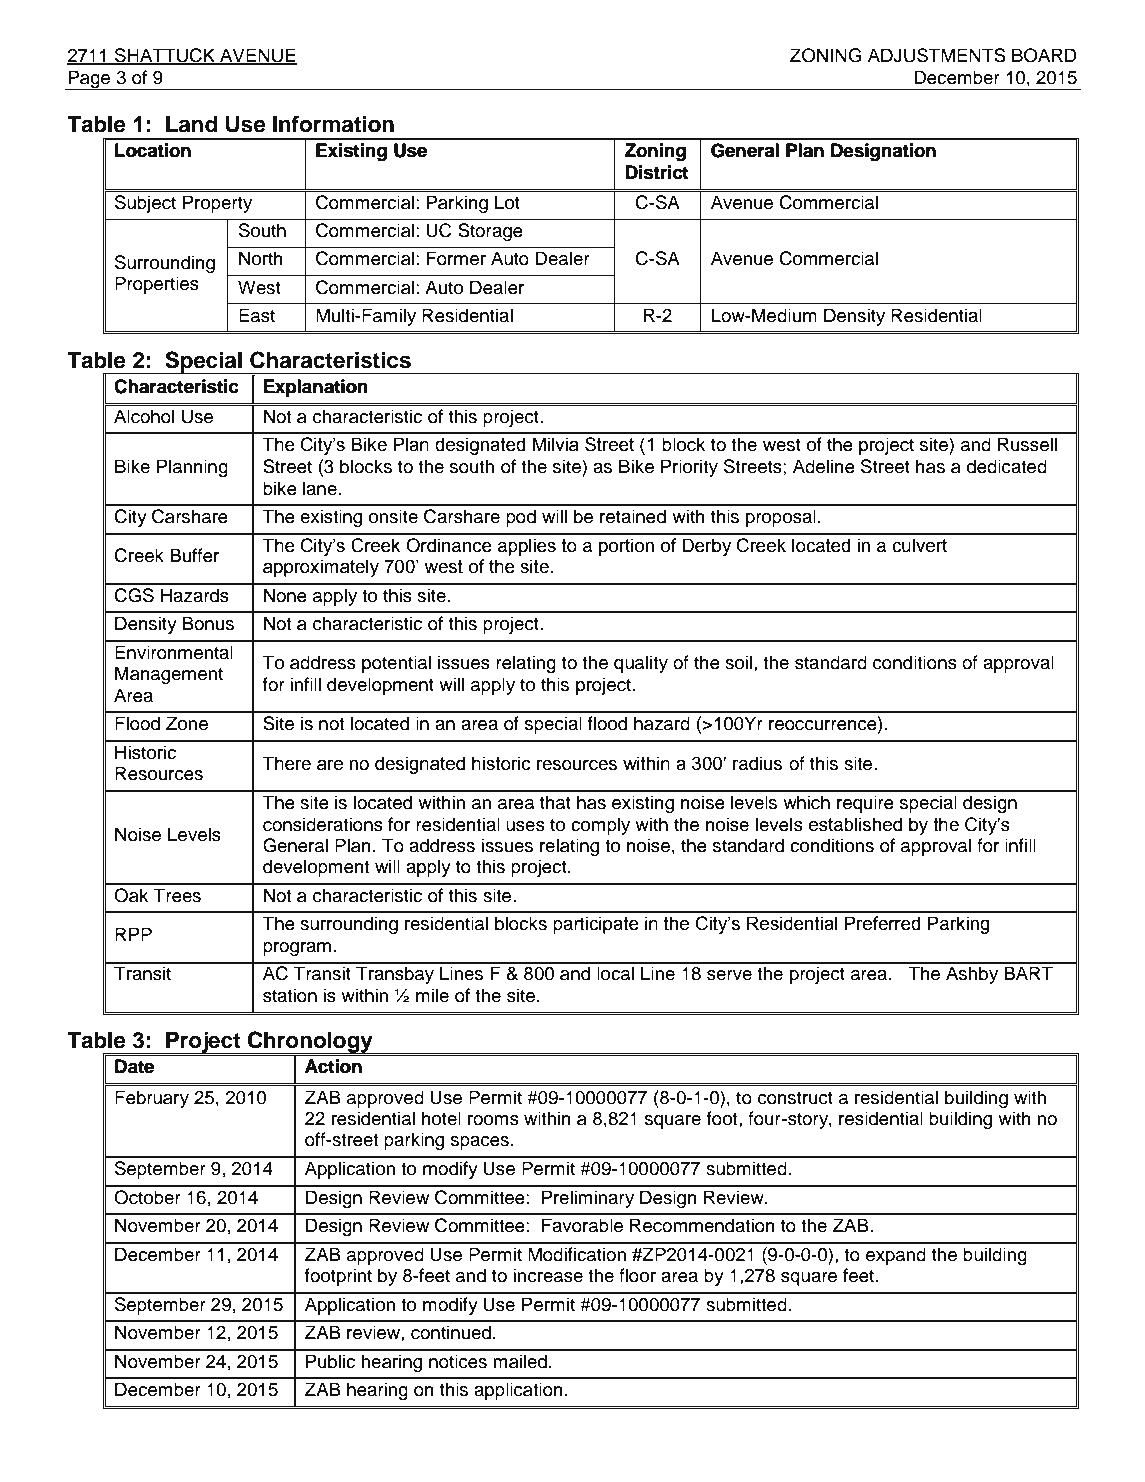 The height and width of the screenshot is (1482, 1145). I want to click on Ashby, so click(972, 975).
